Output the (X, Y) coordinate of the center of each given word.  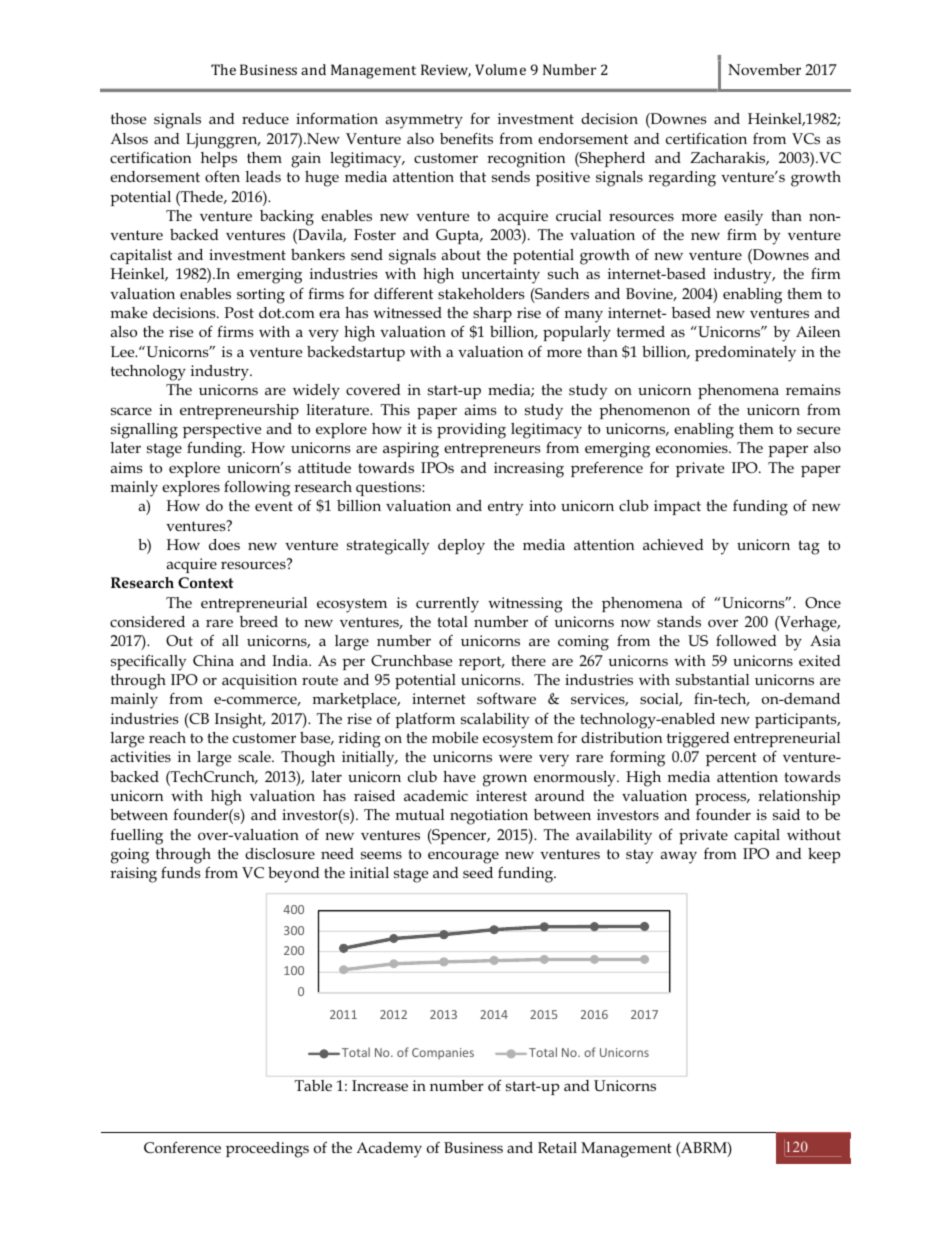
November (764, 69)
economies (693, 447)
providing (471, 431)
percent (731, 759)
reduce (265, 118)
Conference (182, 1147)
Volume (500, 69)
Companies (443, 1054)
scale (255, 756)
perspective (222, 430)
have (459, 776)
